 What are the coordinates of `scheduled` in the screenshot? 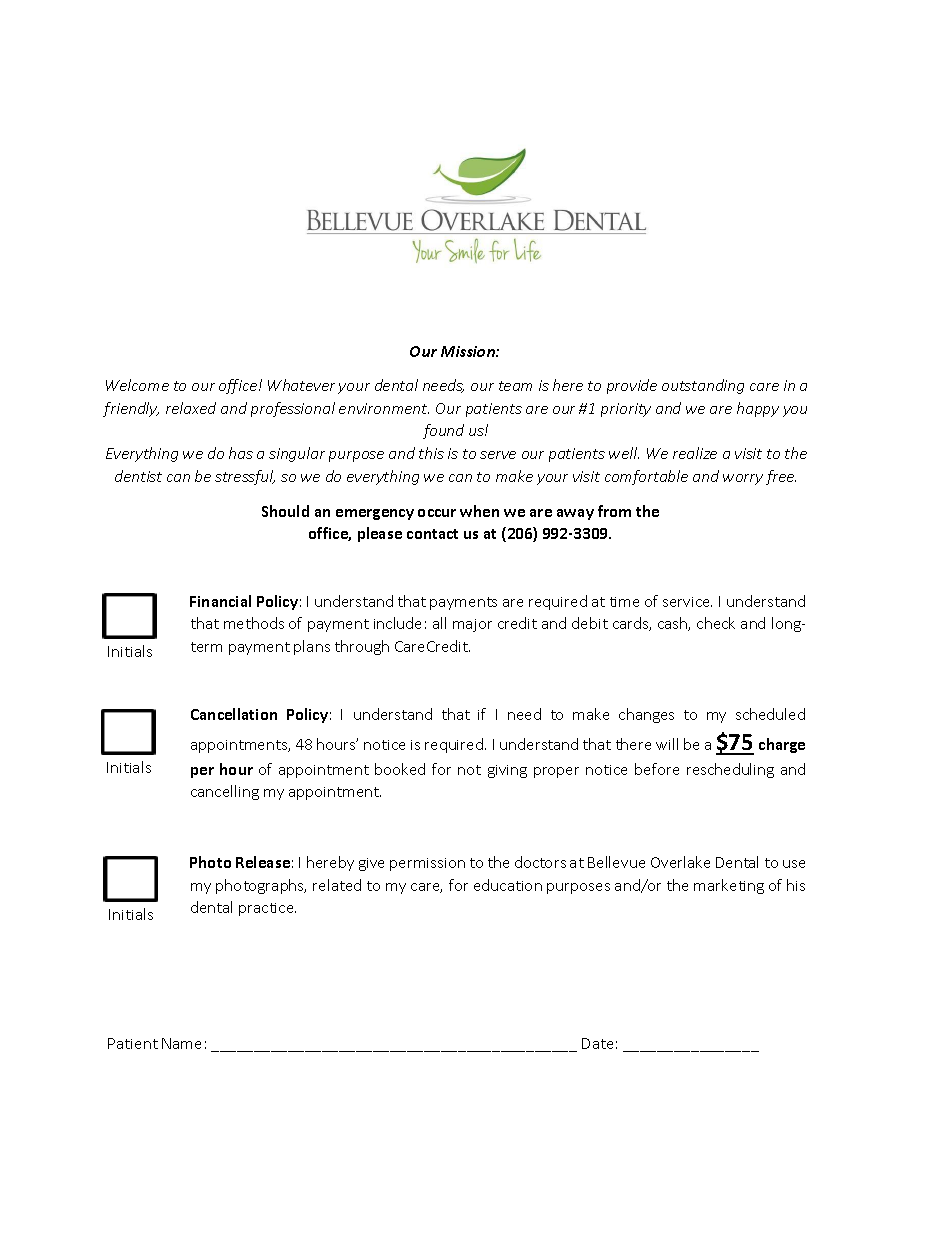 It's located at (770, 714).
